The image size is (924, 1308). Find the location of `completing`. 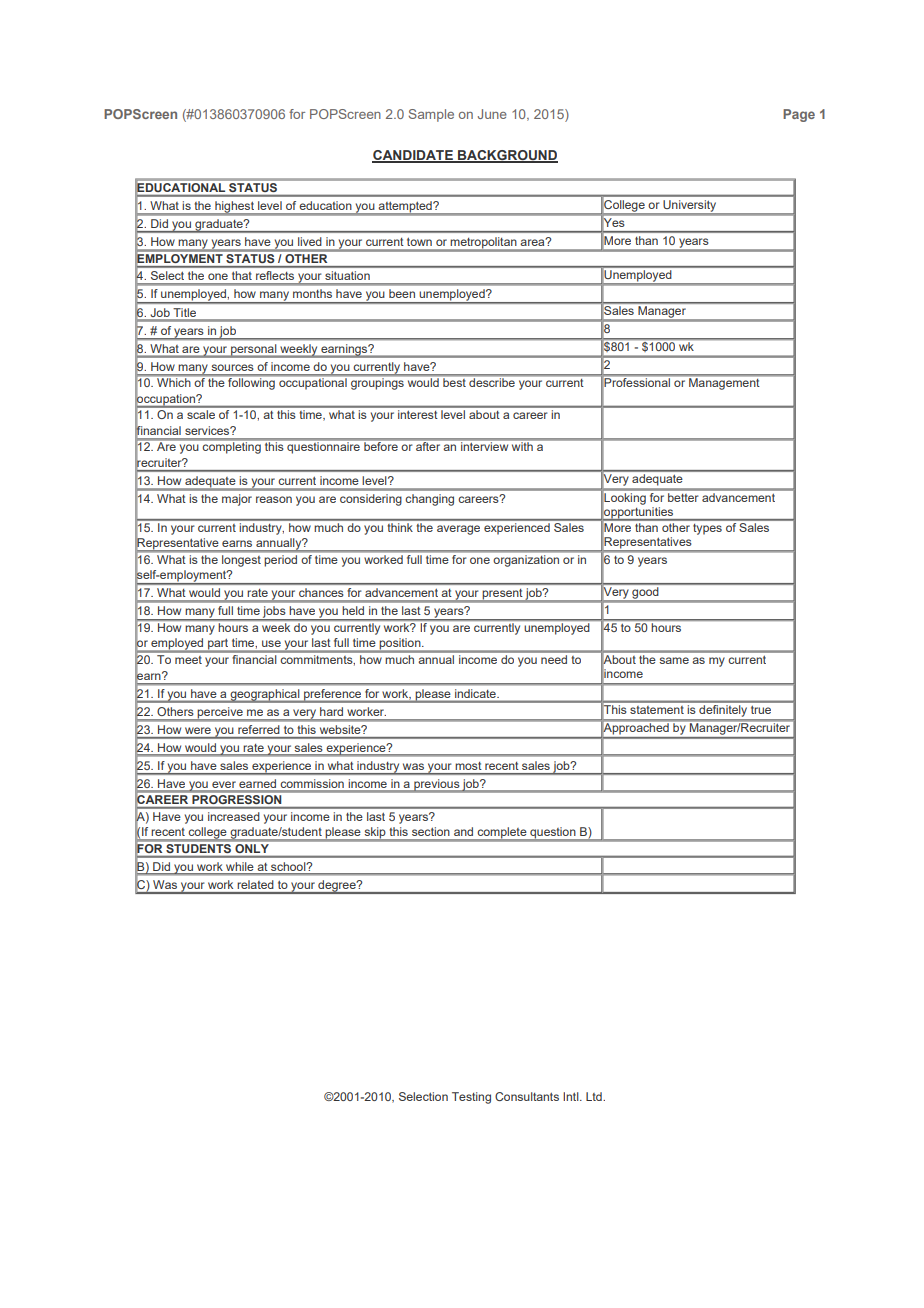

completing is located at coordinates (232, 448).
